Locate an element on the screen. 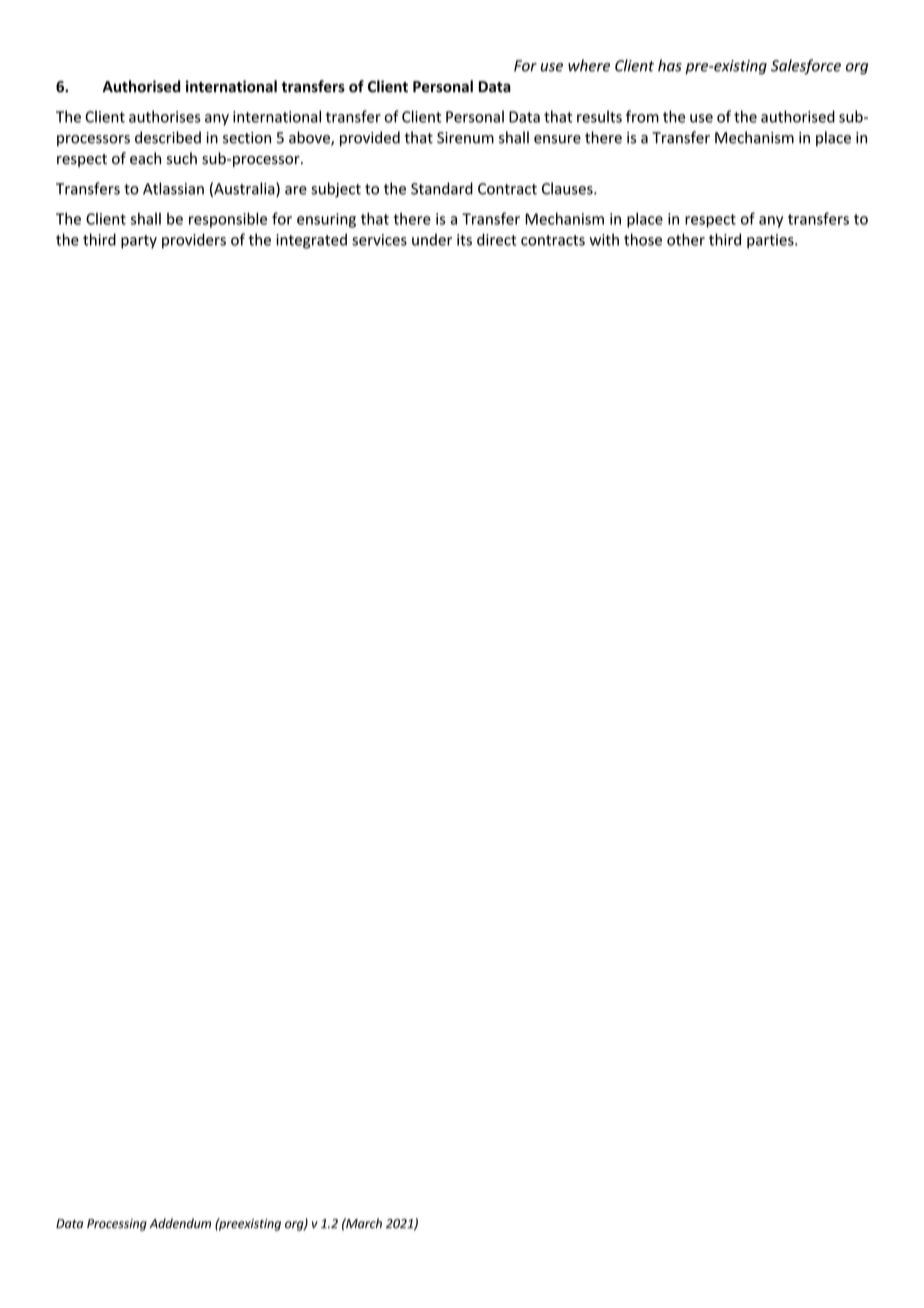 Image resolution: width=924 pixels, height=1308 pixels. Processing is located at coordinates (117, 1225).
